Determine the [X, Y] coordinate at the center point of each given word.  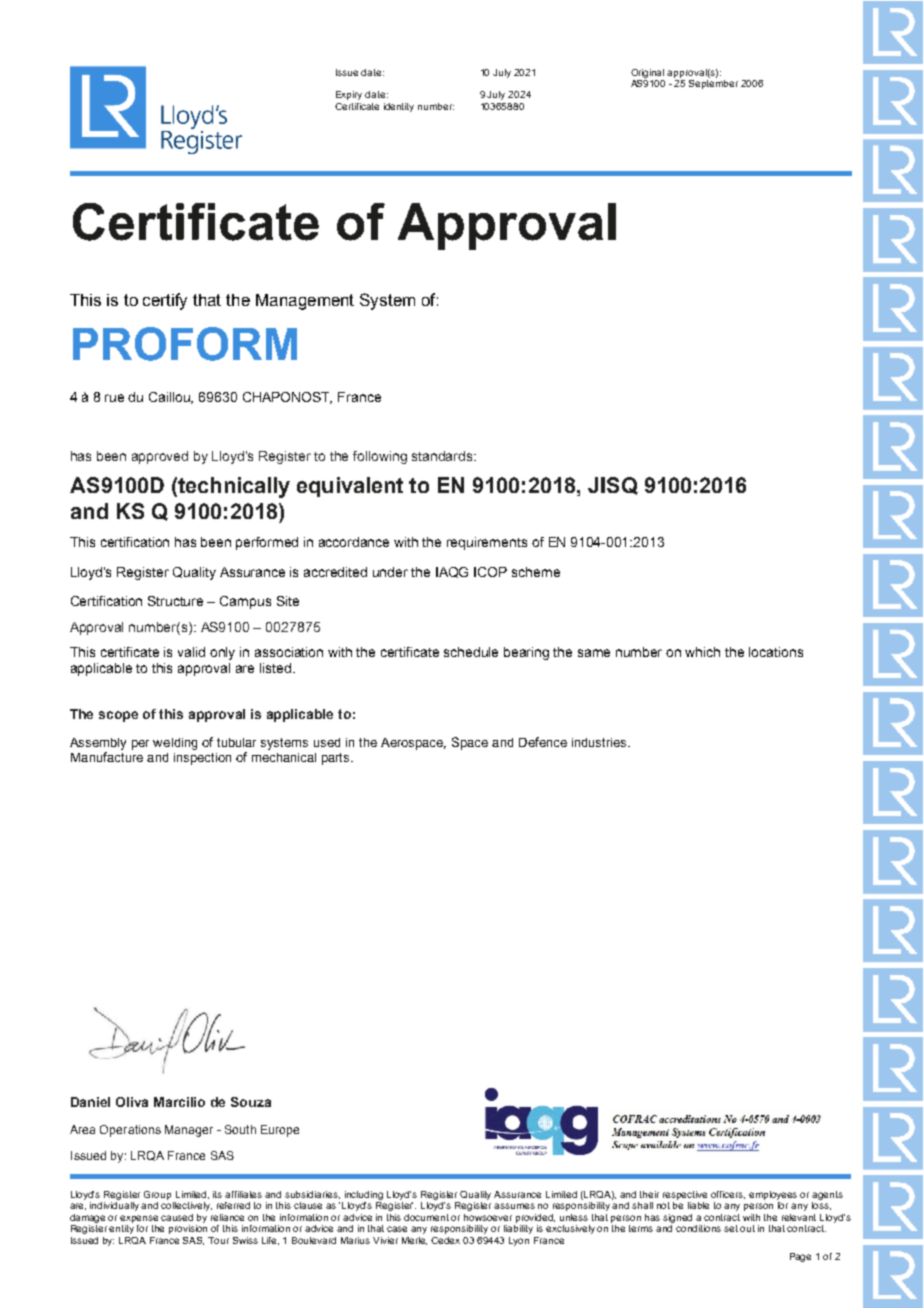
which [702, 652]
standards [443, 456]
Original [647, 73]
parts [337, 759]
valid [191, 652]
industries [600, 742]
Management [305, 302]
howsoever [488, 1217]
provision [188, 1229]
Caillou [171, 398]
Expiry [349, 95]
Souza [251, 1102]
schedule [471, 652]
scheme [536, 572]
